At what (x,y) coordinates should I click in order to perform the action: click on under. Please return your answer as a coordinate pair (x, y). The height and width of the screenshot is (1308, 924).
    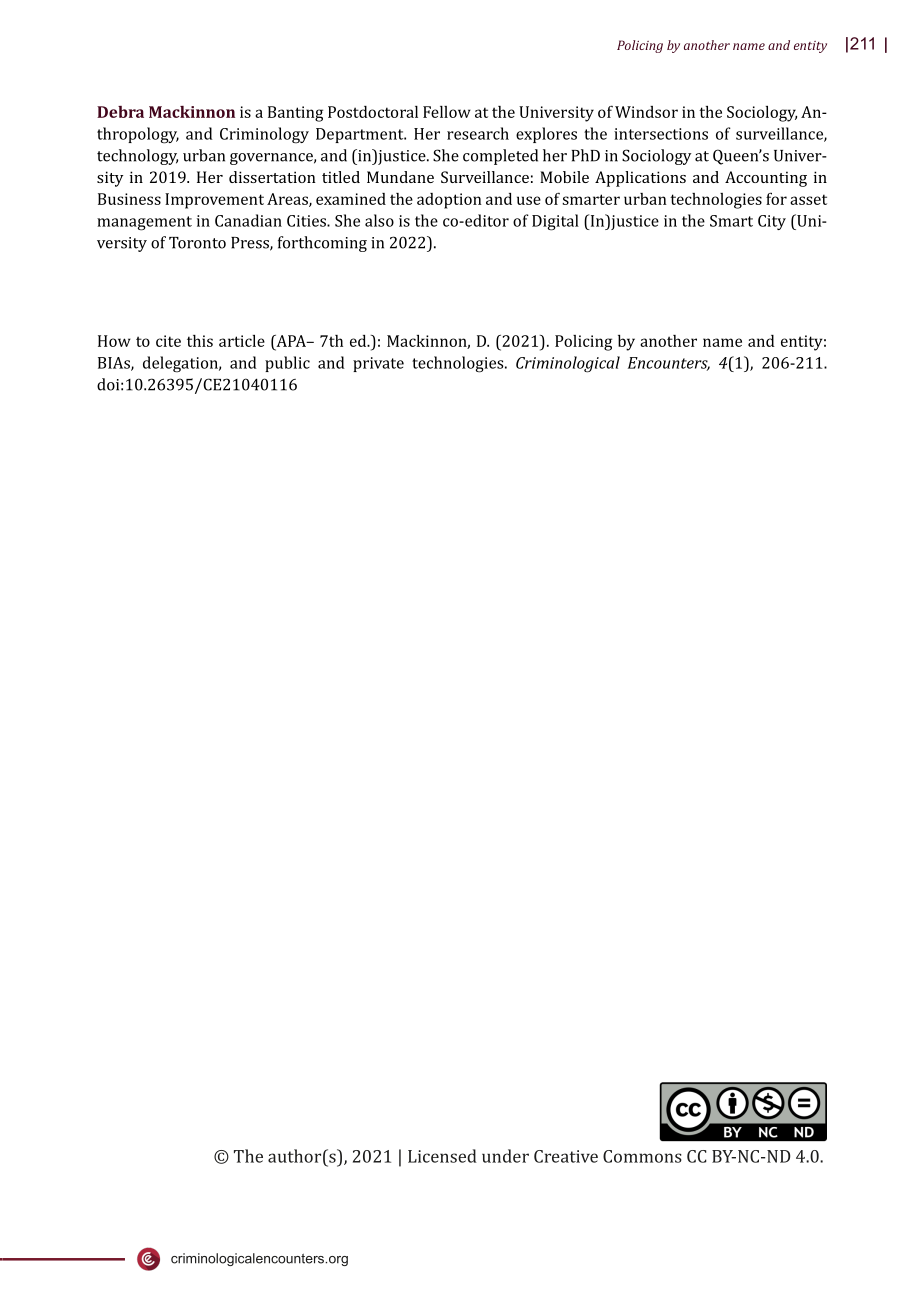
    Looking at the image, I should click on (505, 1156).
